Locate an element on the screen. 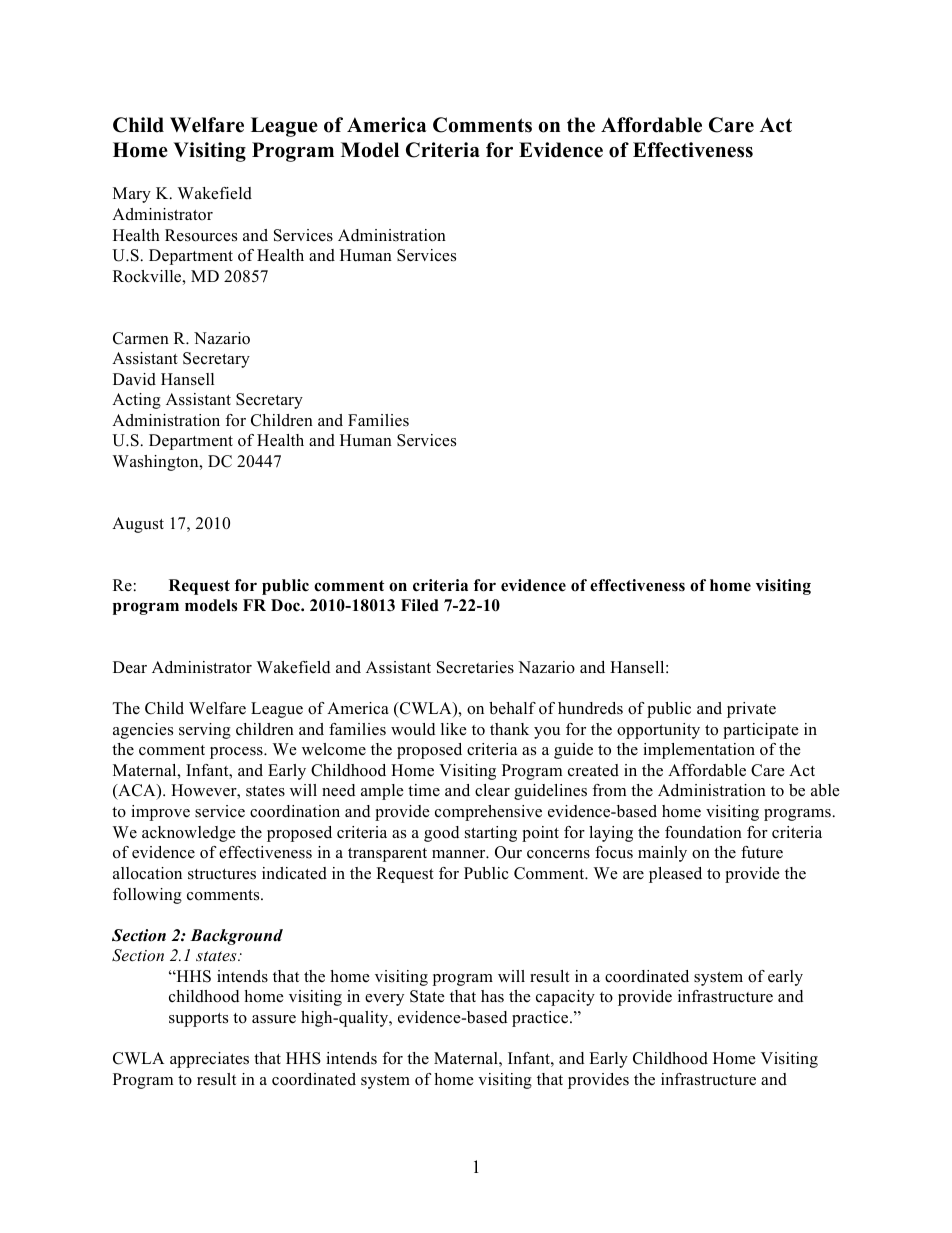  private is located at coordinates (751, 710).
